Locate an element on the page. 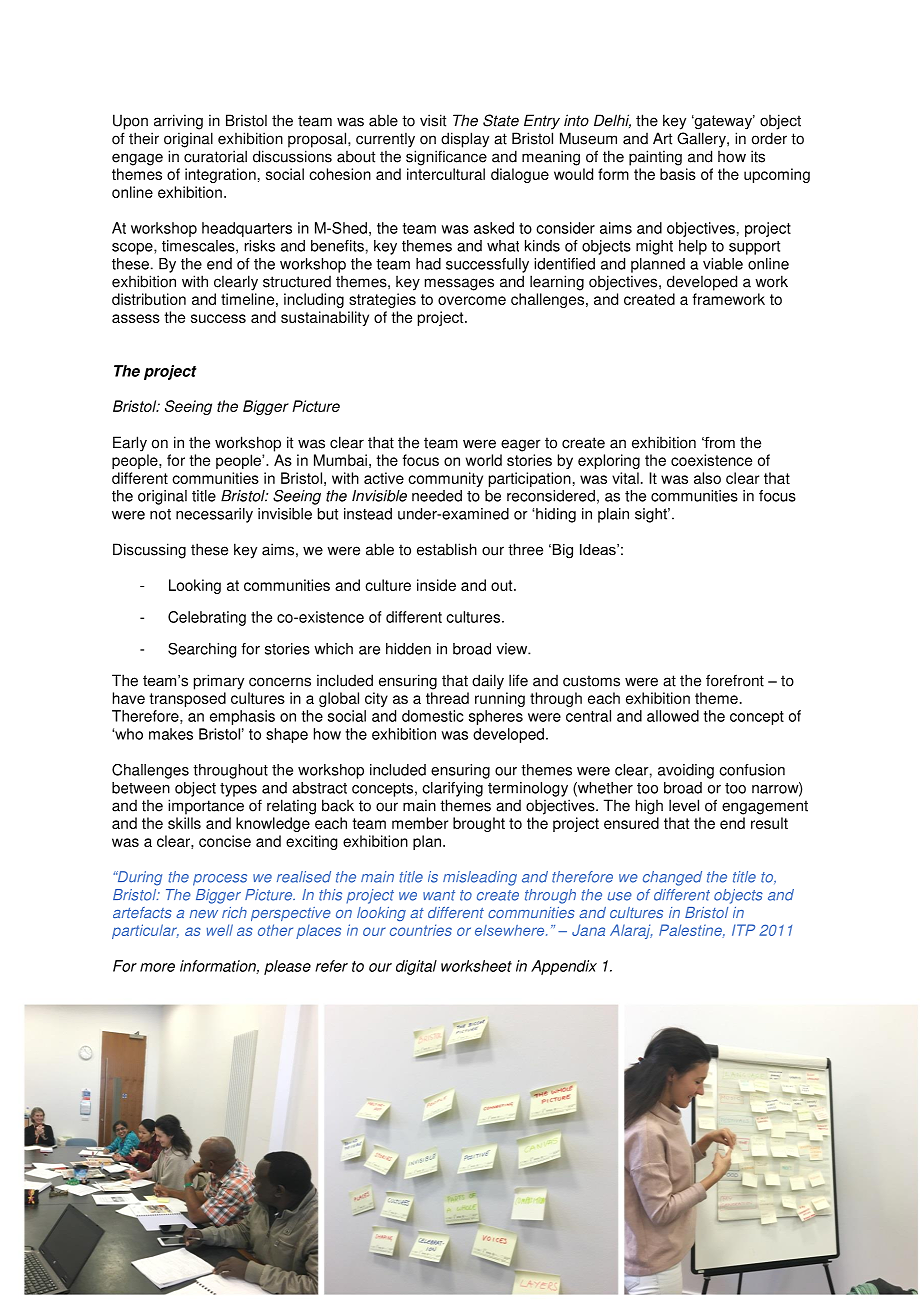 The image size is (924, 1308). hidden is located at coordinates (408, 649).
